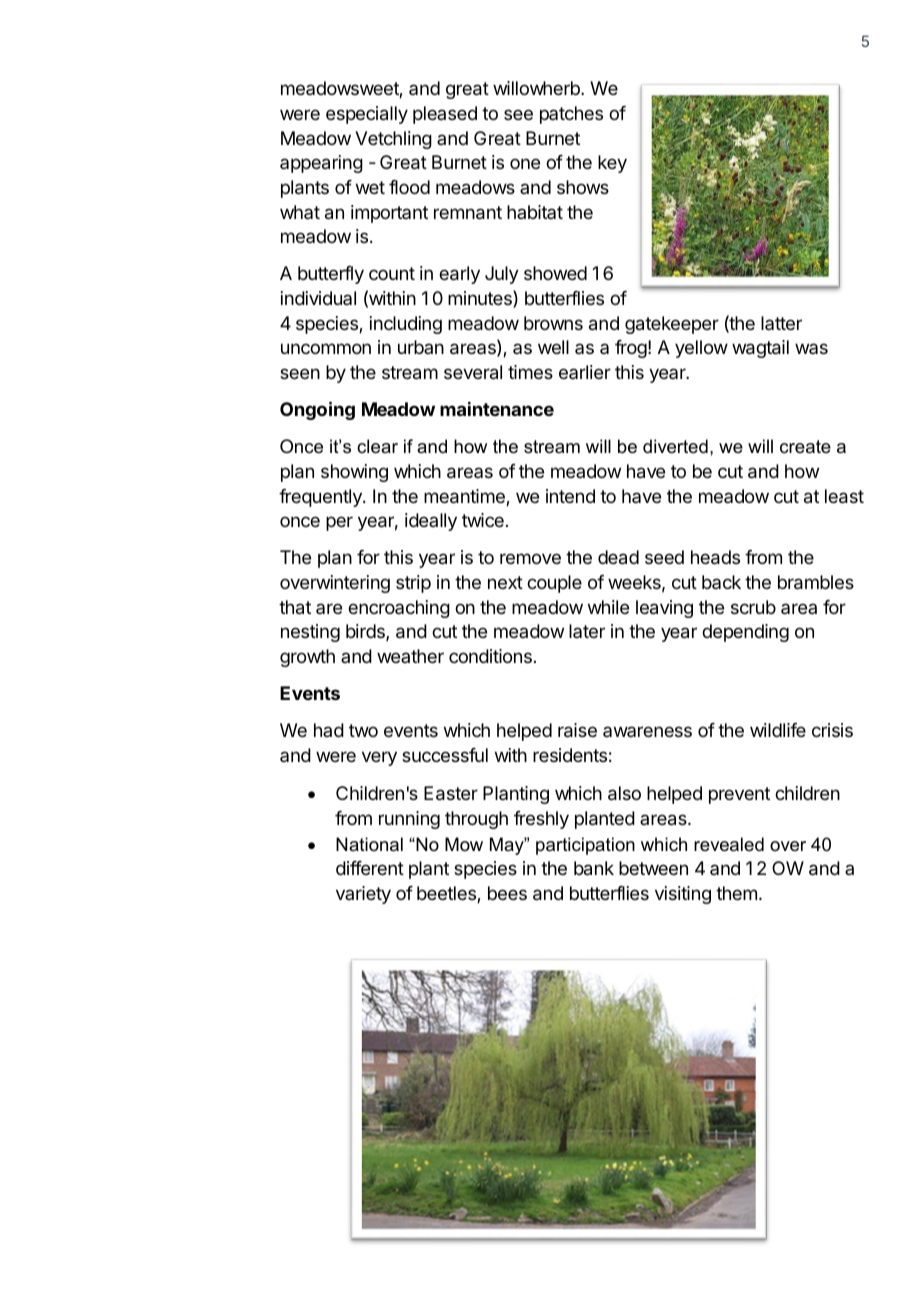  Describe the element at coordinates (571, 115) in the screenshot. I see `patches` at that location.
